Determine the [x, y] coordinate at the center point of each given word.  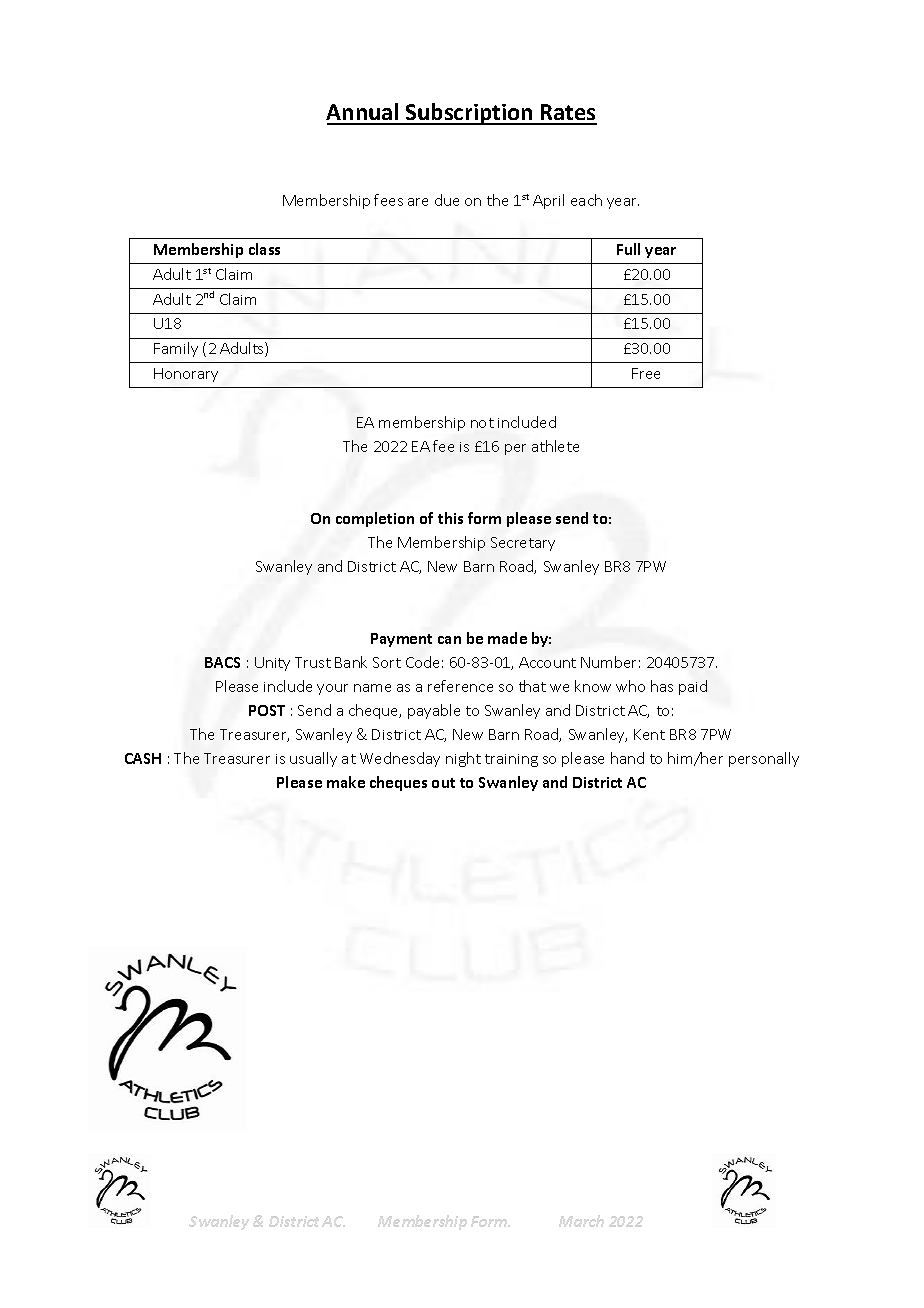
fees [388, 200]
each [586, 200]
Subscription [469, 114]
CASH [143, 758]
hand [627, 758]
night [463, 759]
